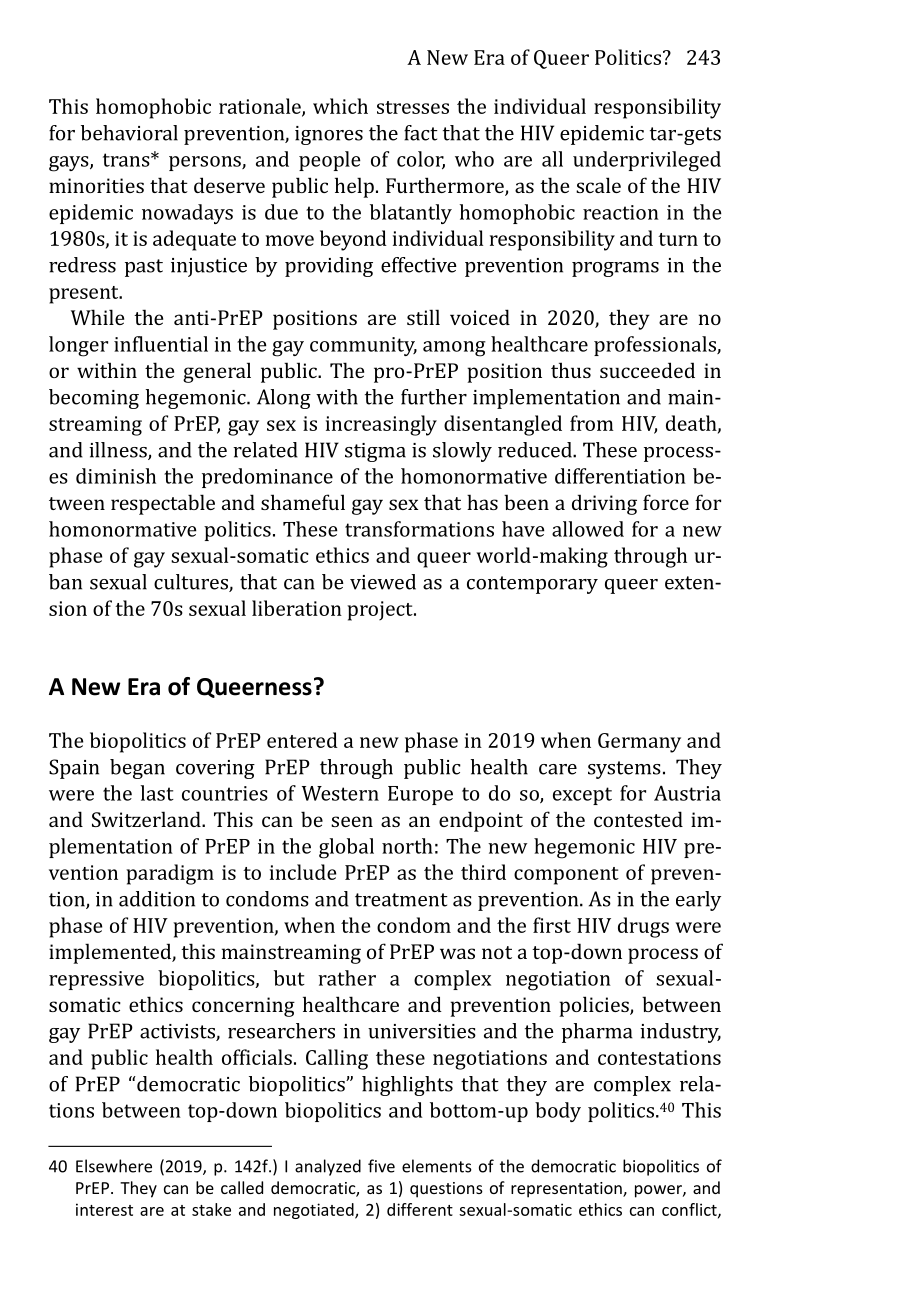  What do you see at coordinates (647, 161) in the document?
I see `underprivileged` at bounding box center [647, 161].
